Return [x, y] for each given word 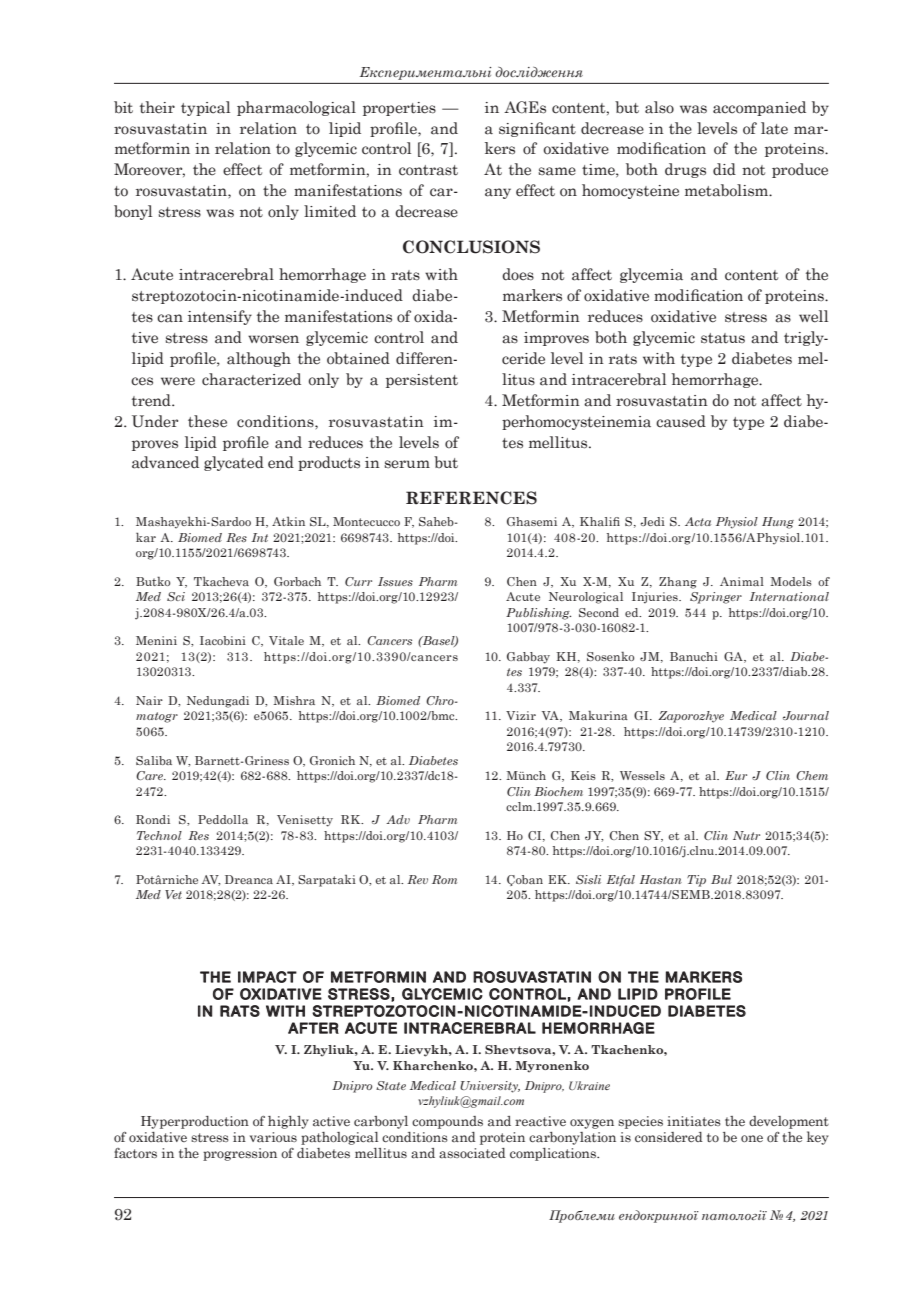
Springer [716, 598]
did [724, 169]
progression [240, 1154]
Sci [176, 596]
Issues [395, 581]
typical [205, 108]
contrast [428, 170]
